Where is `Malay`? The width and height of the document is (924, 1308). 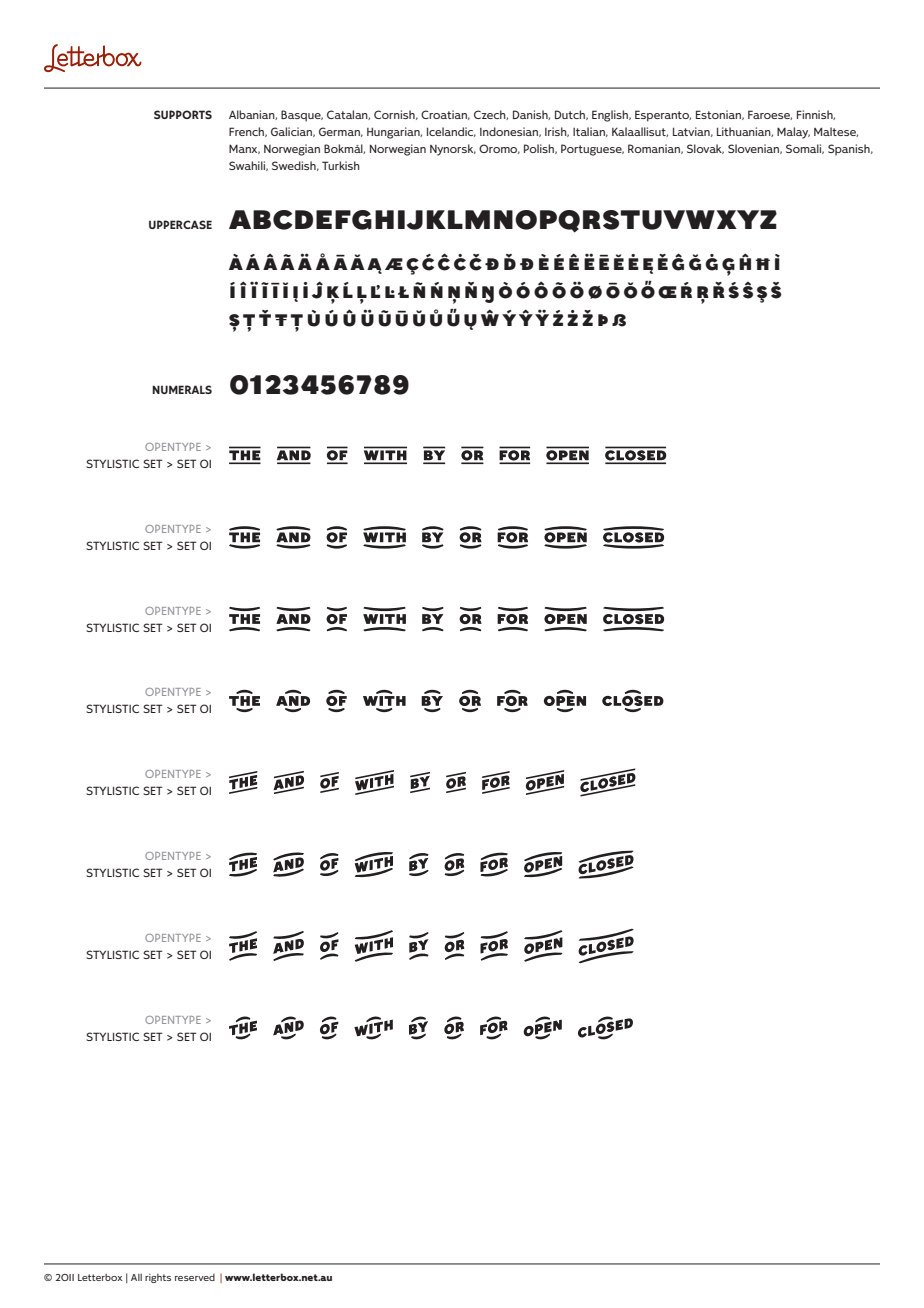 Malay is located at coordinates (793, 133).
